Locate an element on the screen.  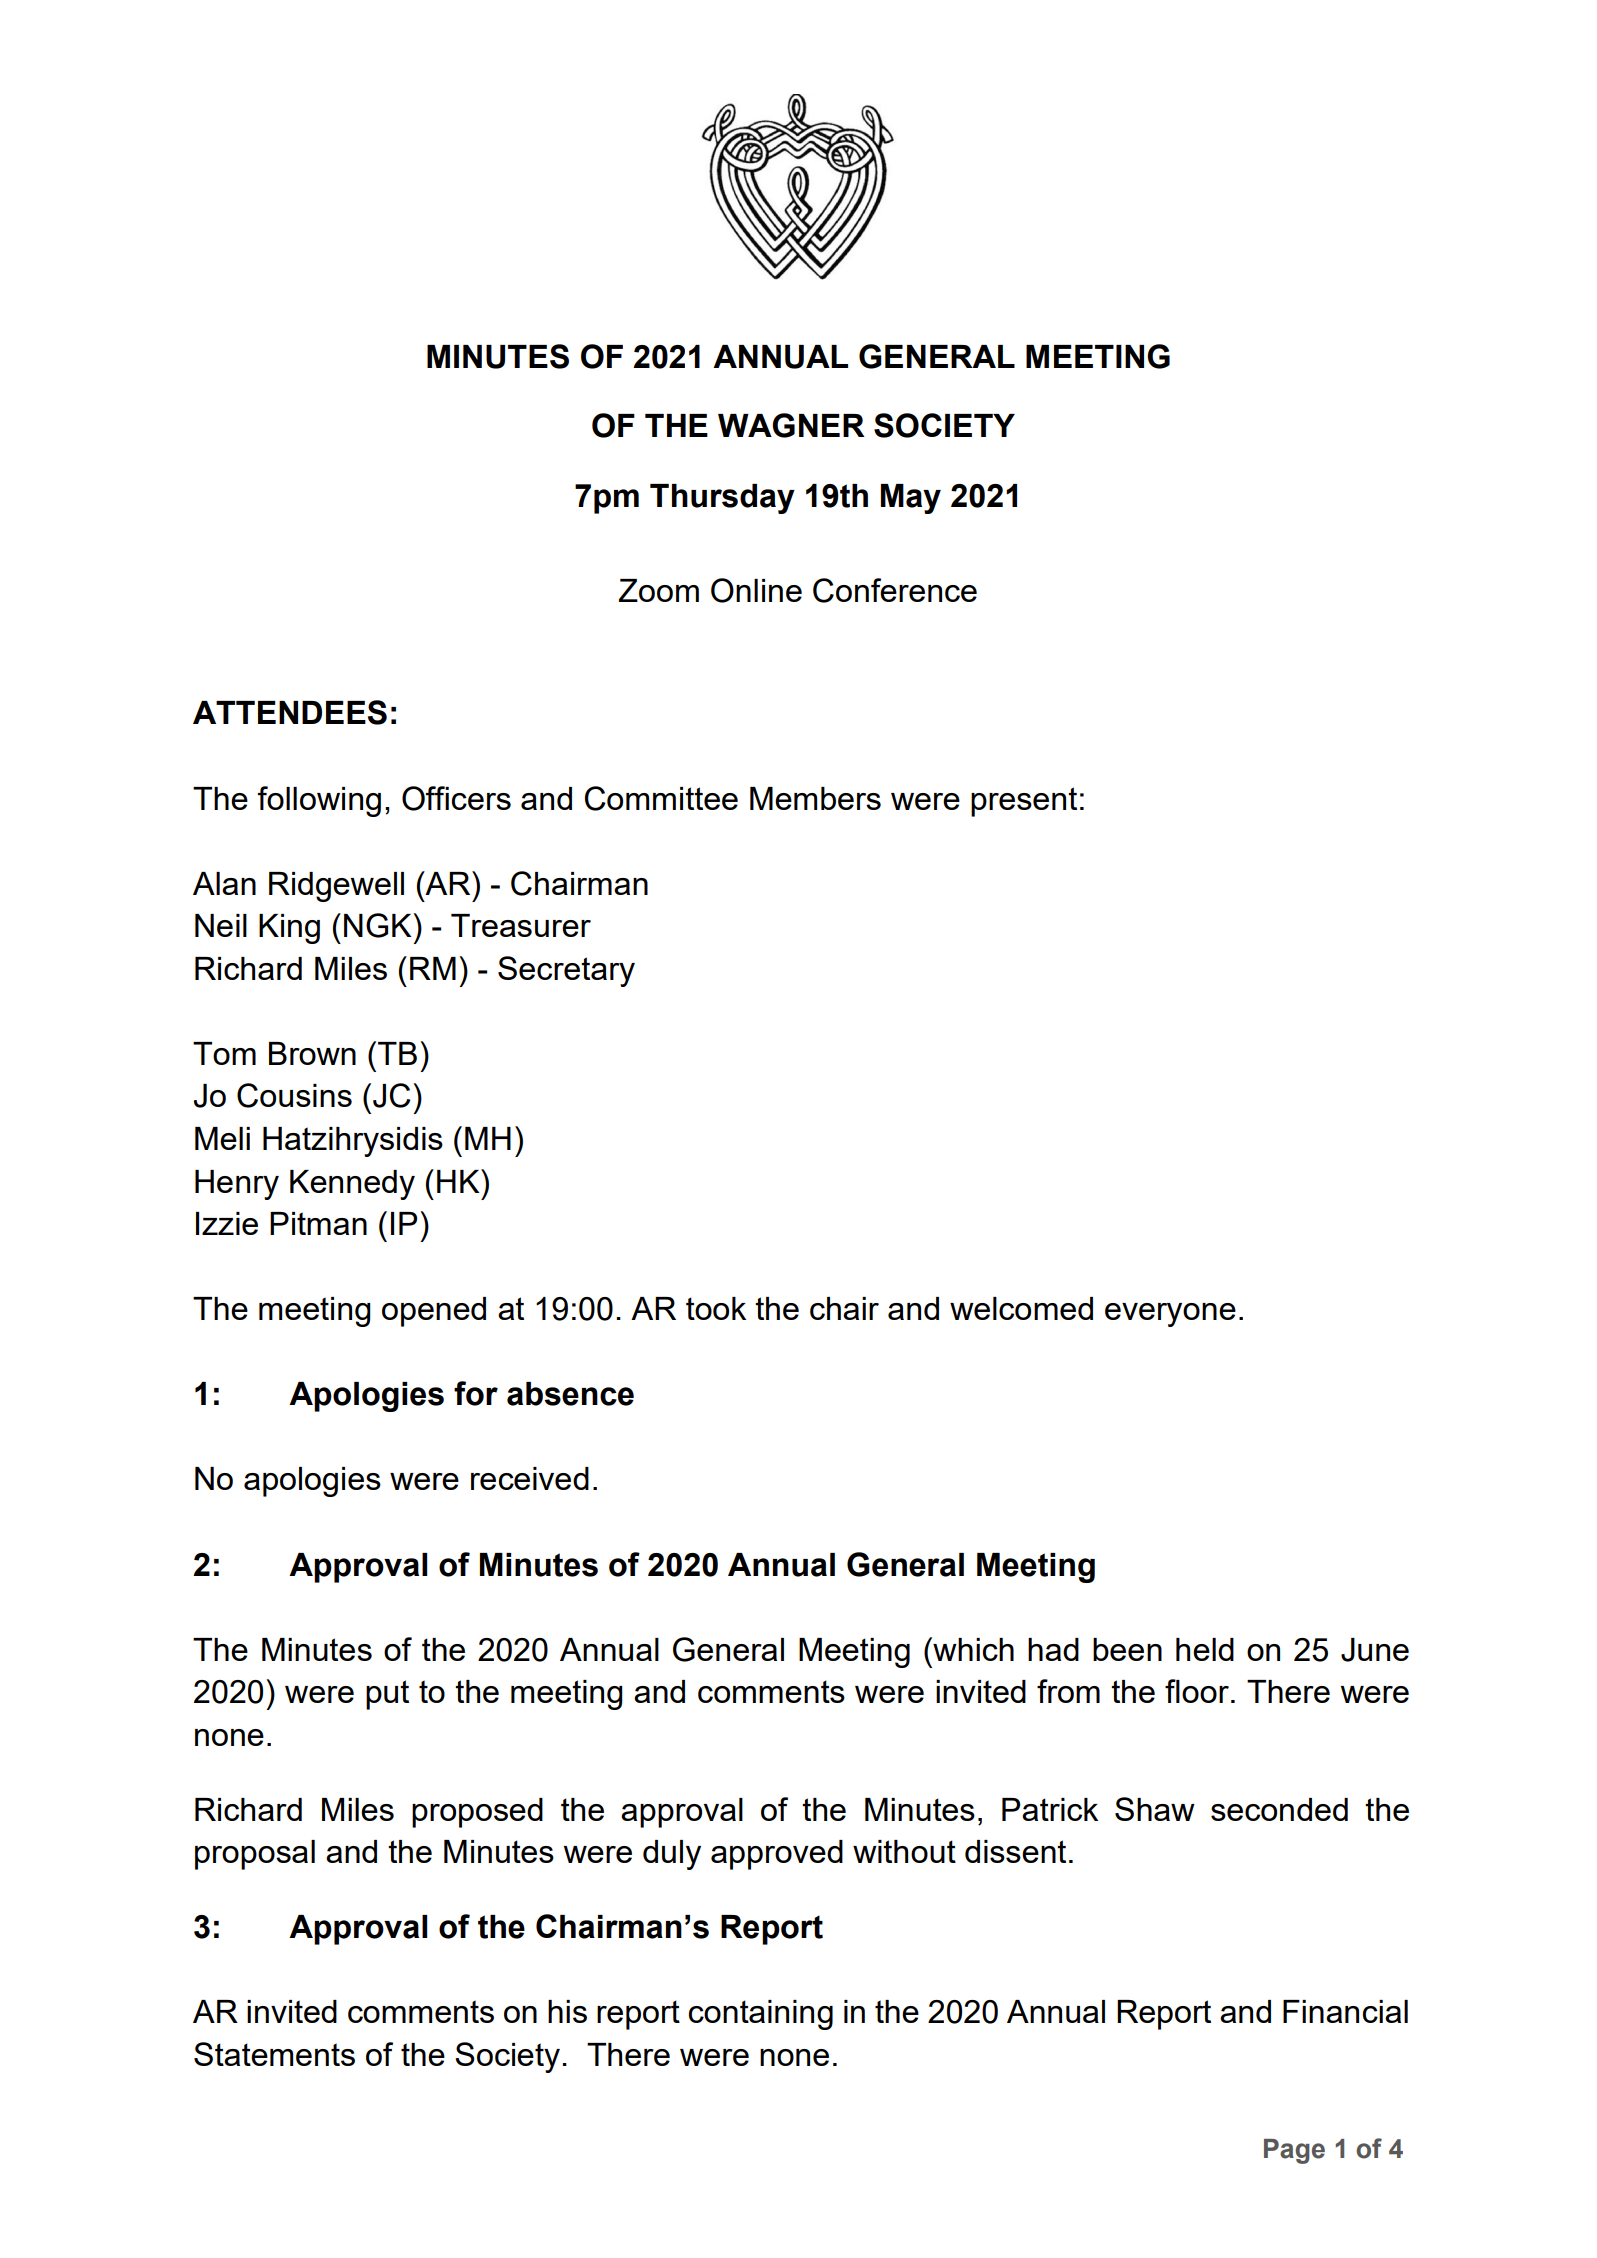
Statements is located at coordinates (274, 2054).
